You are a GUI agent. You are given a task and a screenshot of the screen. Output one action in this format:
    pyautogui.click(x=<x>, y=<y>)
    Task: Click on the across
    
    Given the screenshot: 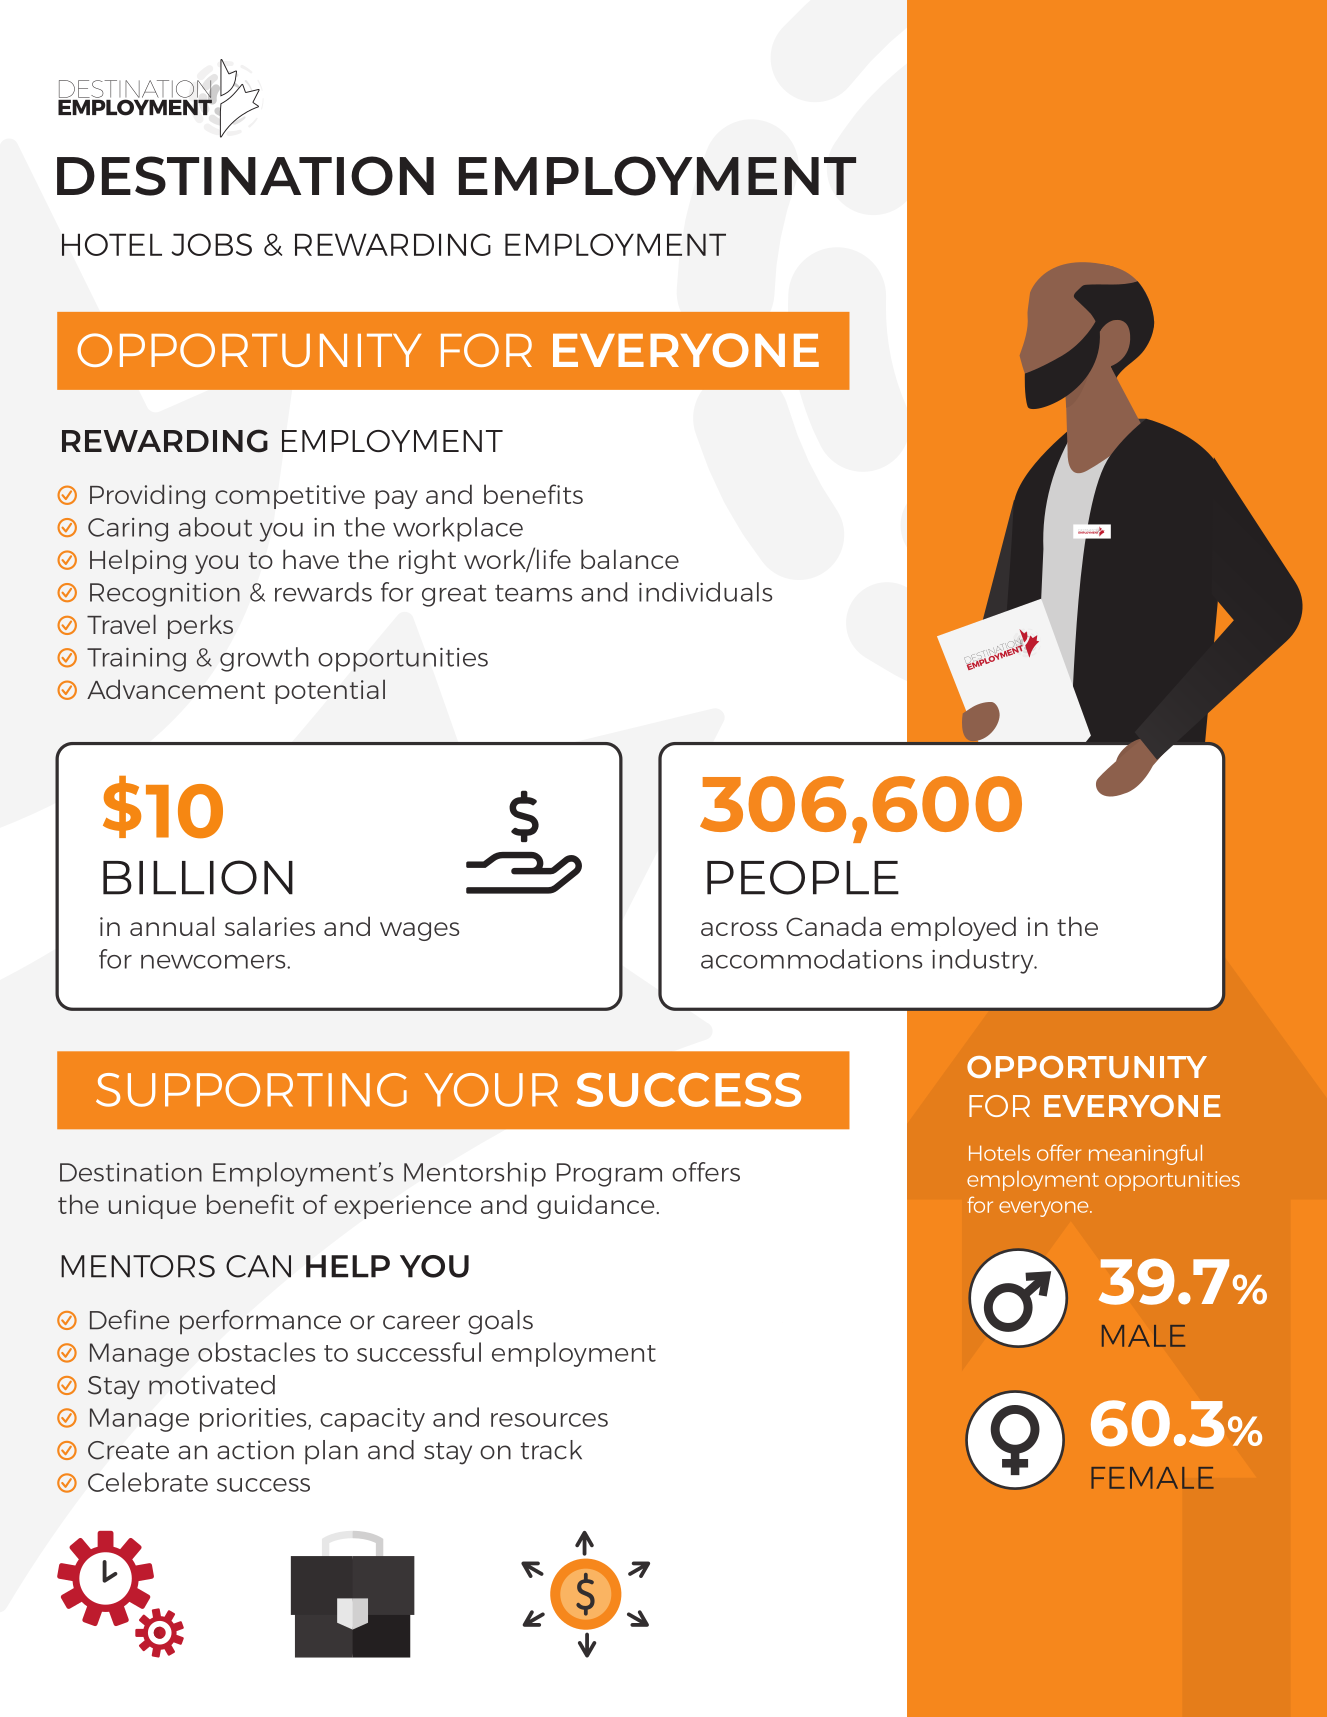 What is the action you would take?
    pyautogui.click(x=739, y=929)
